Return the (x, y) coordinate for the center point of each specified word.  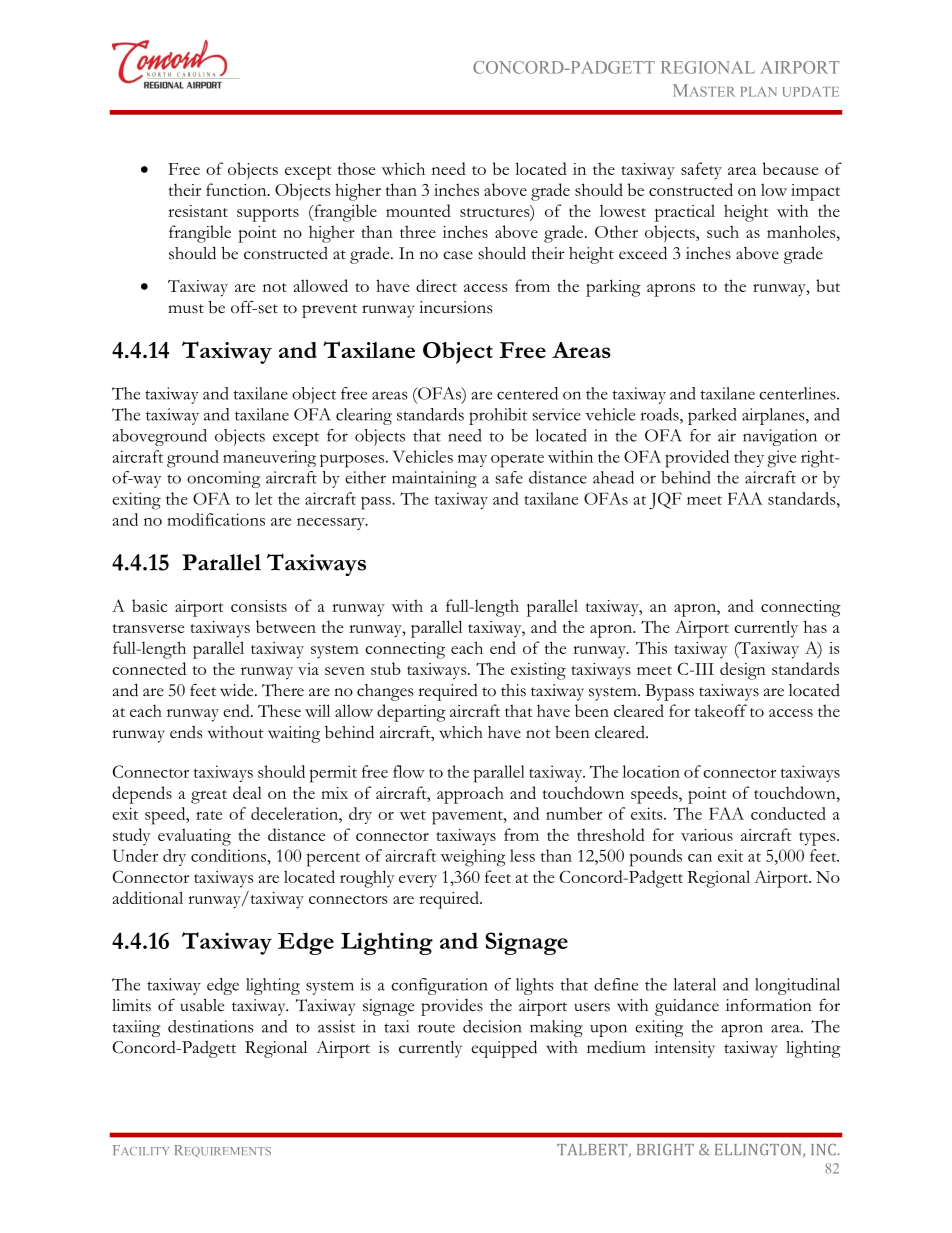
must (186, 309)
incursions (455, 307)
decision (492, 1026)
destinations (211, 1026)
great (209, 797)
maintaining (434, 479)
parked (712, 416)
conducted (788, 813)
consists (259, 606)
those (356, 168)
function (237, 189)
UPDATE (811, 92)
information (769, 1005)
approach (470, 795)
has (815, 626)
